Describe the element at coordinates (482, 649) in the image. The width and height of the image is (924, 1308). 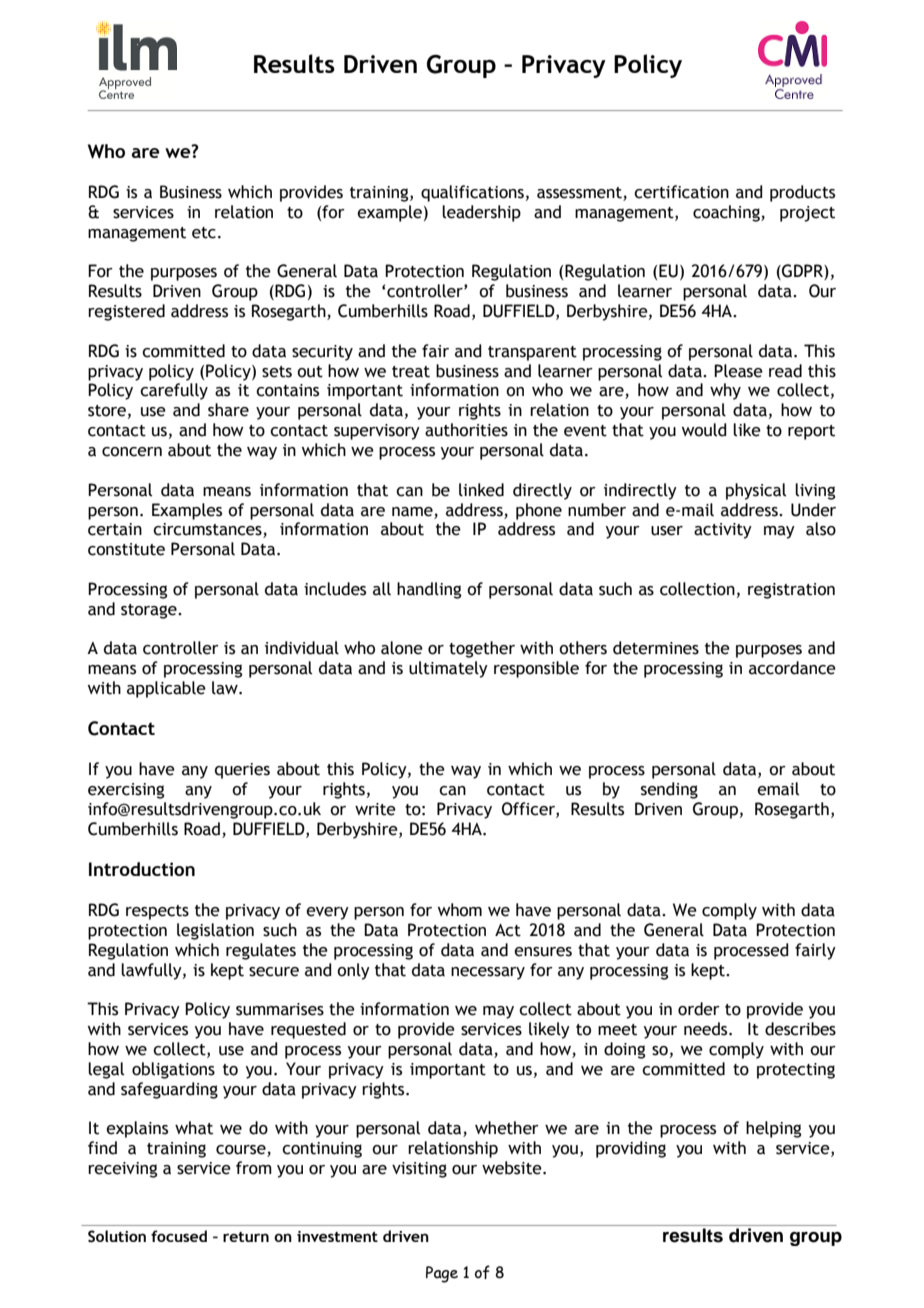
I see `together` at that location.
